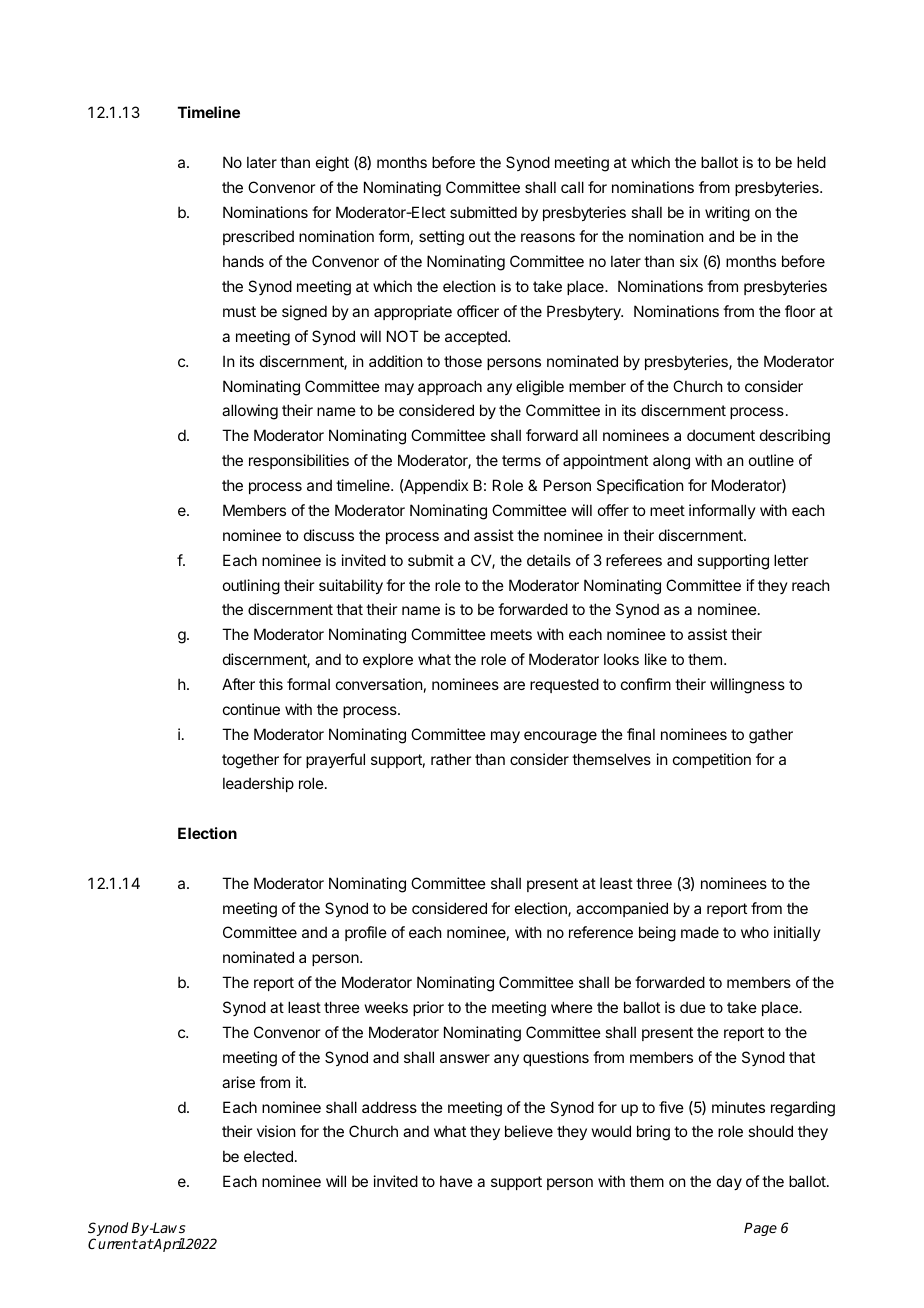  I want to click on setting, so click(441, 238).
